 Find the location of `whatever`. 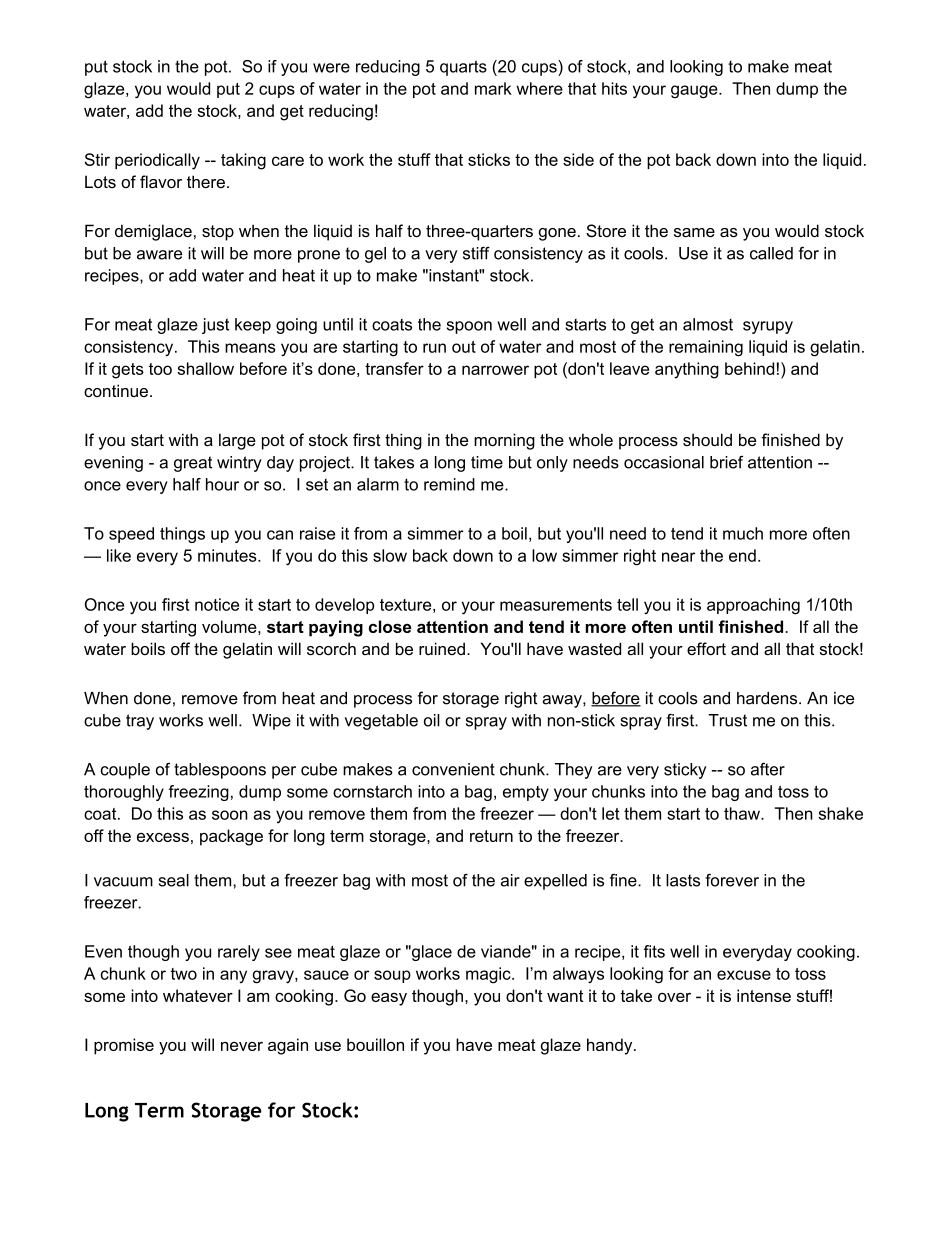

whatever is located at coordinates (198, 995).
